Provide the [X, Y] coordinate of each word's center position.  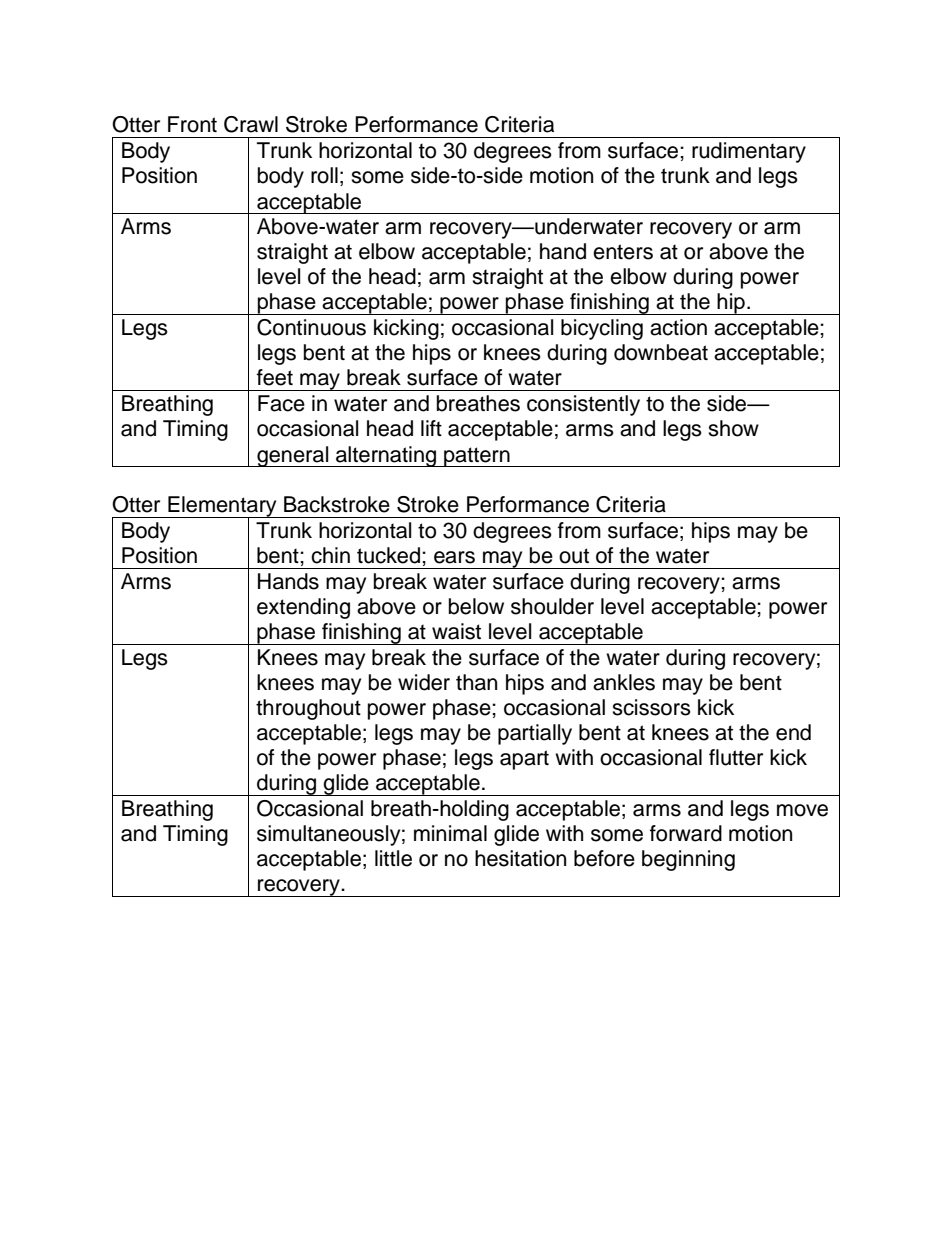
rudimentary [749, 152]
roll [324, 175]
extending [303, 608]
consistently [583, 405]
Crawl [251, 124]
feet [275, 377]
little [393, 858]
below [476, 606]
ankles [624, 682]
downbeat [661, 352]
